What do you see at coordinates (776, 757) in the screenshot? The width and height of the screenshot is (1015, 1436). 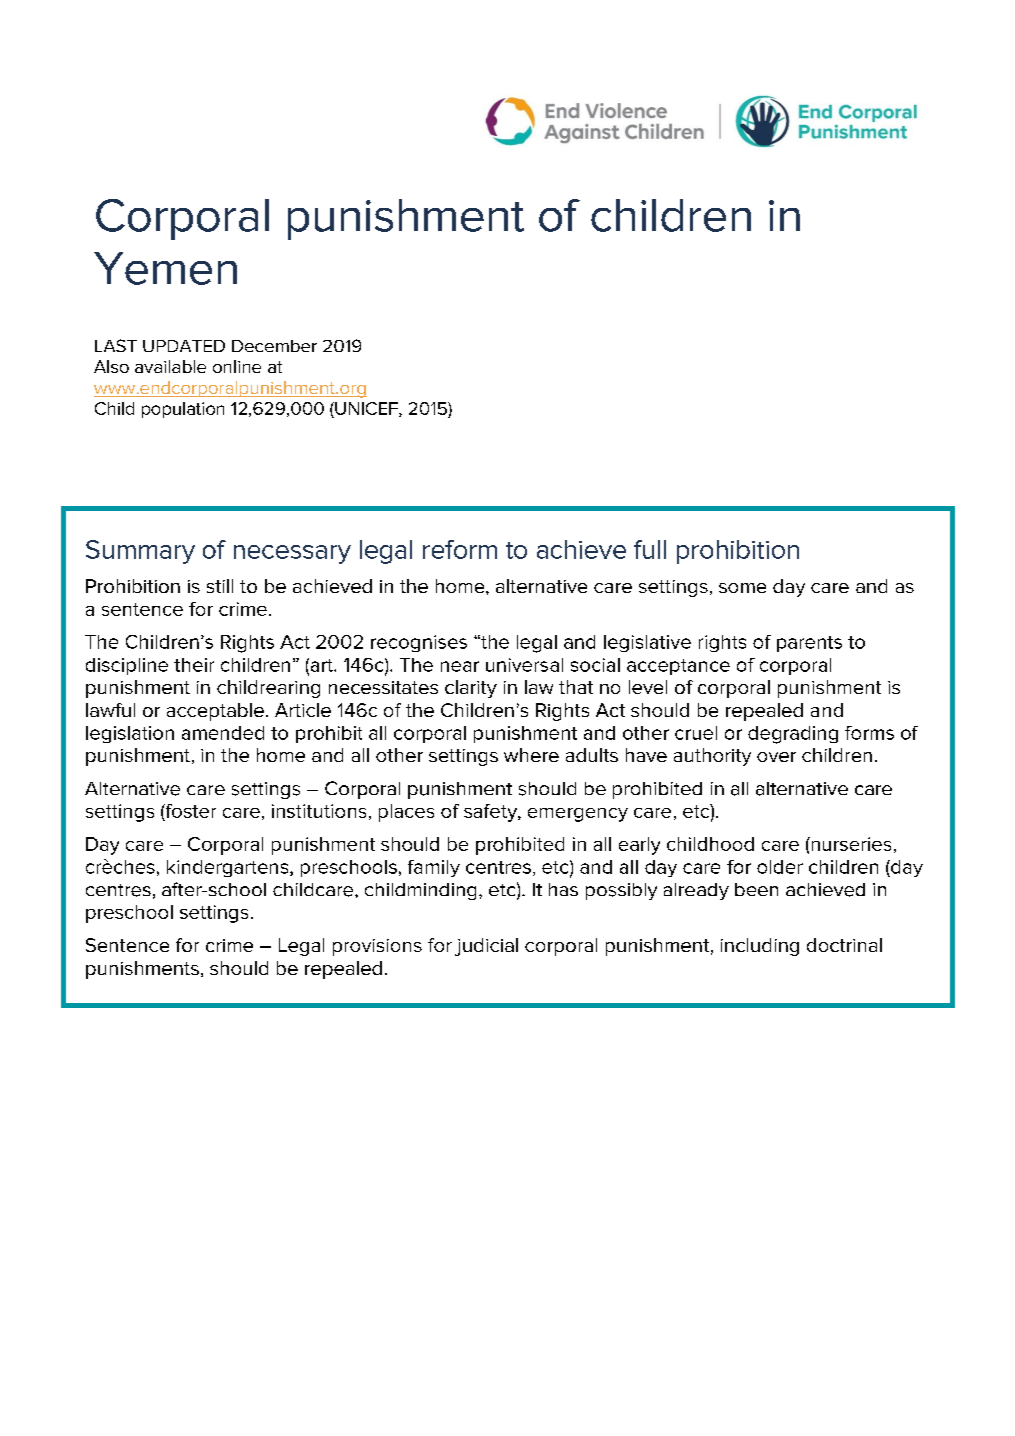 I see `over` at bounding box center [776, 757].
